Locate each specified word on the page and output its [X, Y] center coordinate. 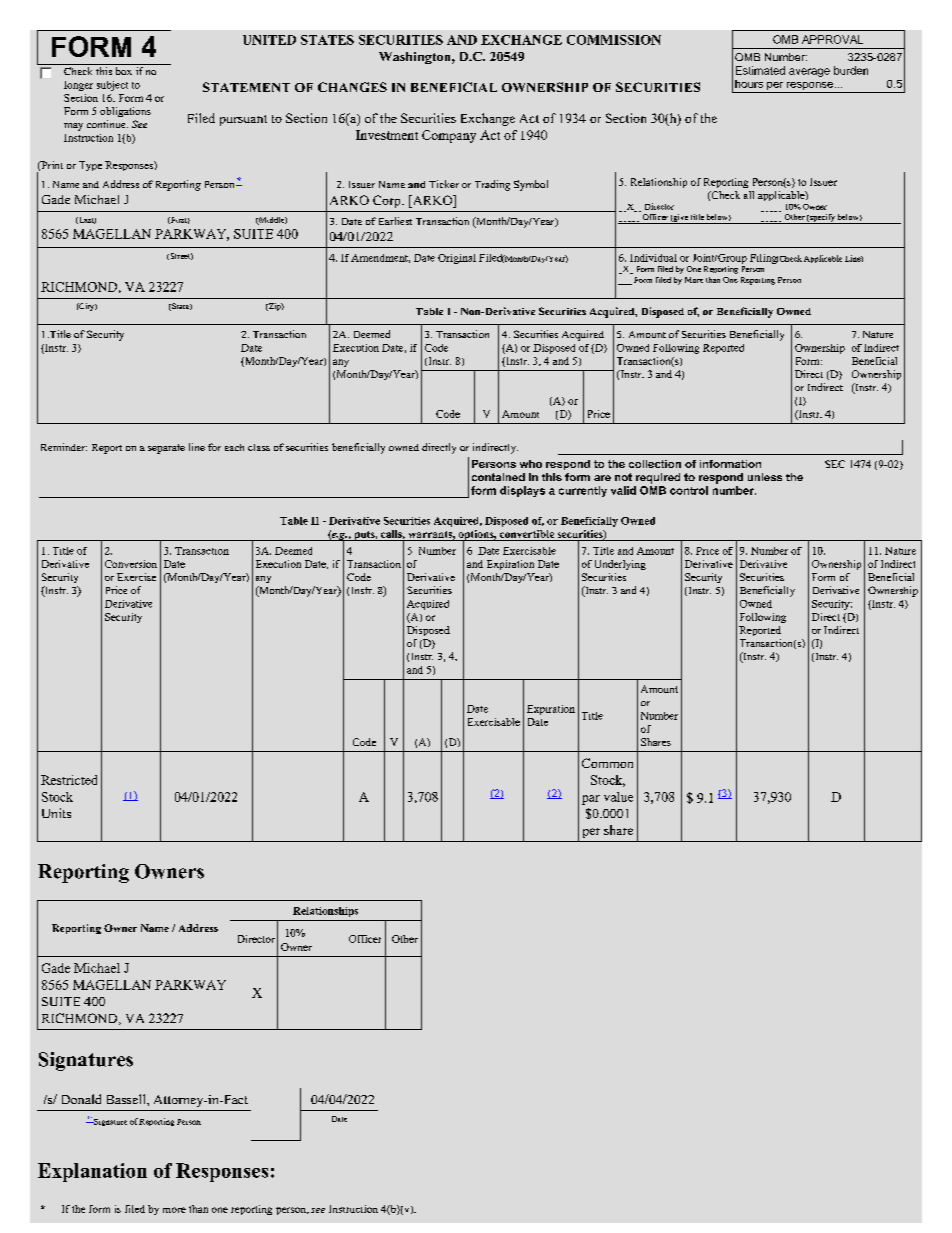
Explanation [92, 1172]
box [124, 71]
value [618, 797]
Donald [81, 1099]
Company [449, 136]
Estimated [760, 70]
